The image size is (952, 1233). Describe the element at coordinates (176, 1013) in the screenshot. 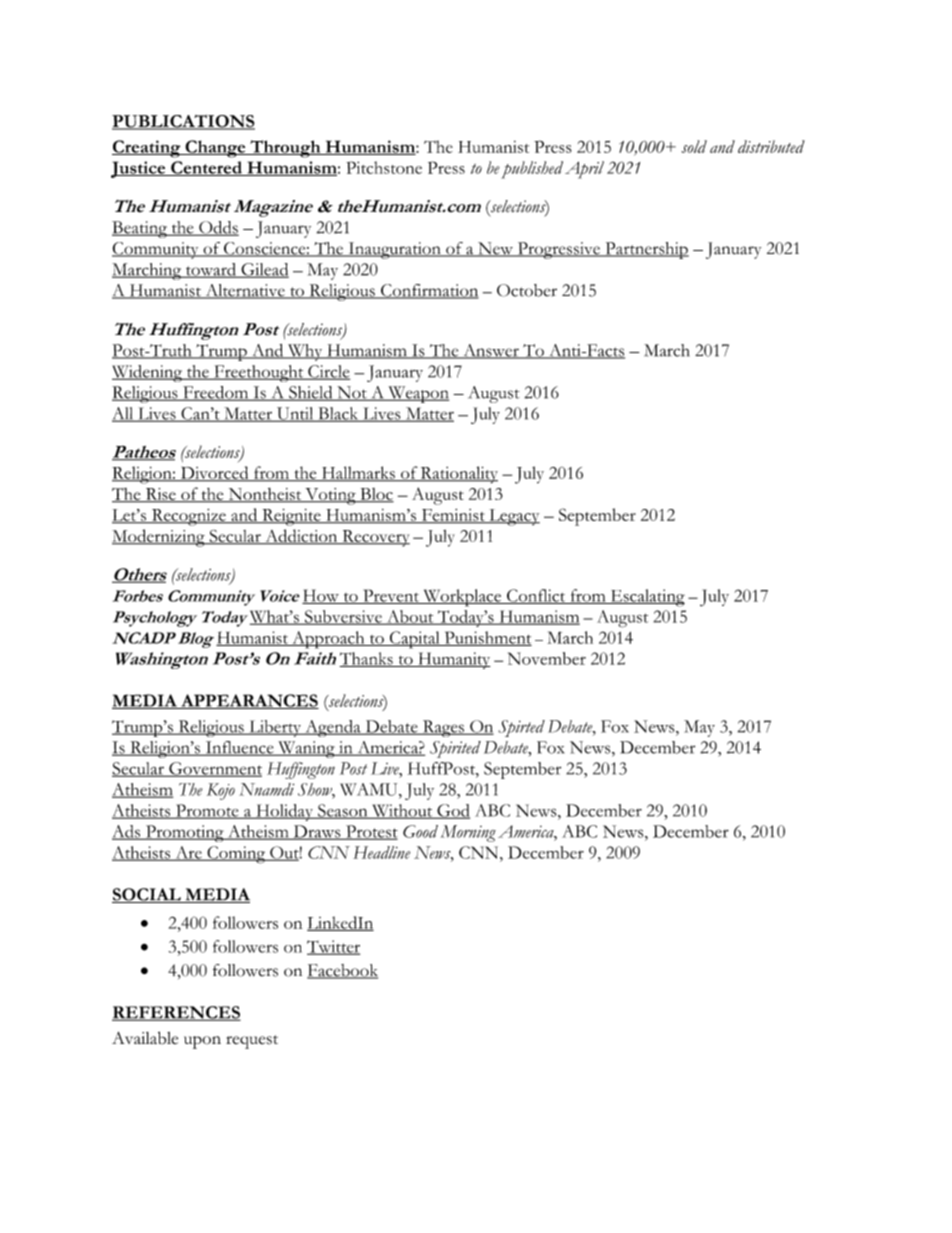

I see `REFERENCES` at that location.
